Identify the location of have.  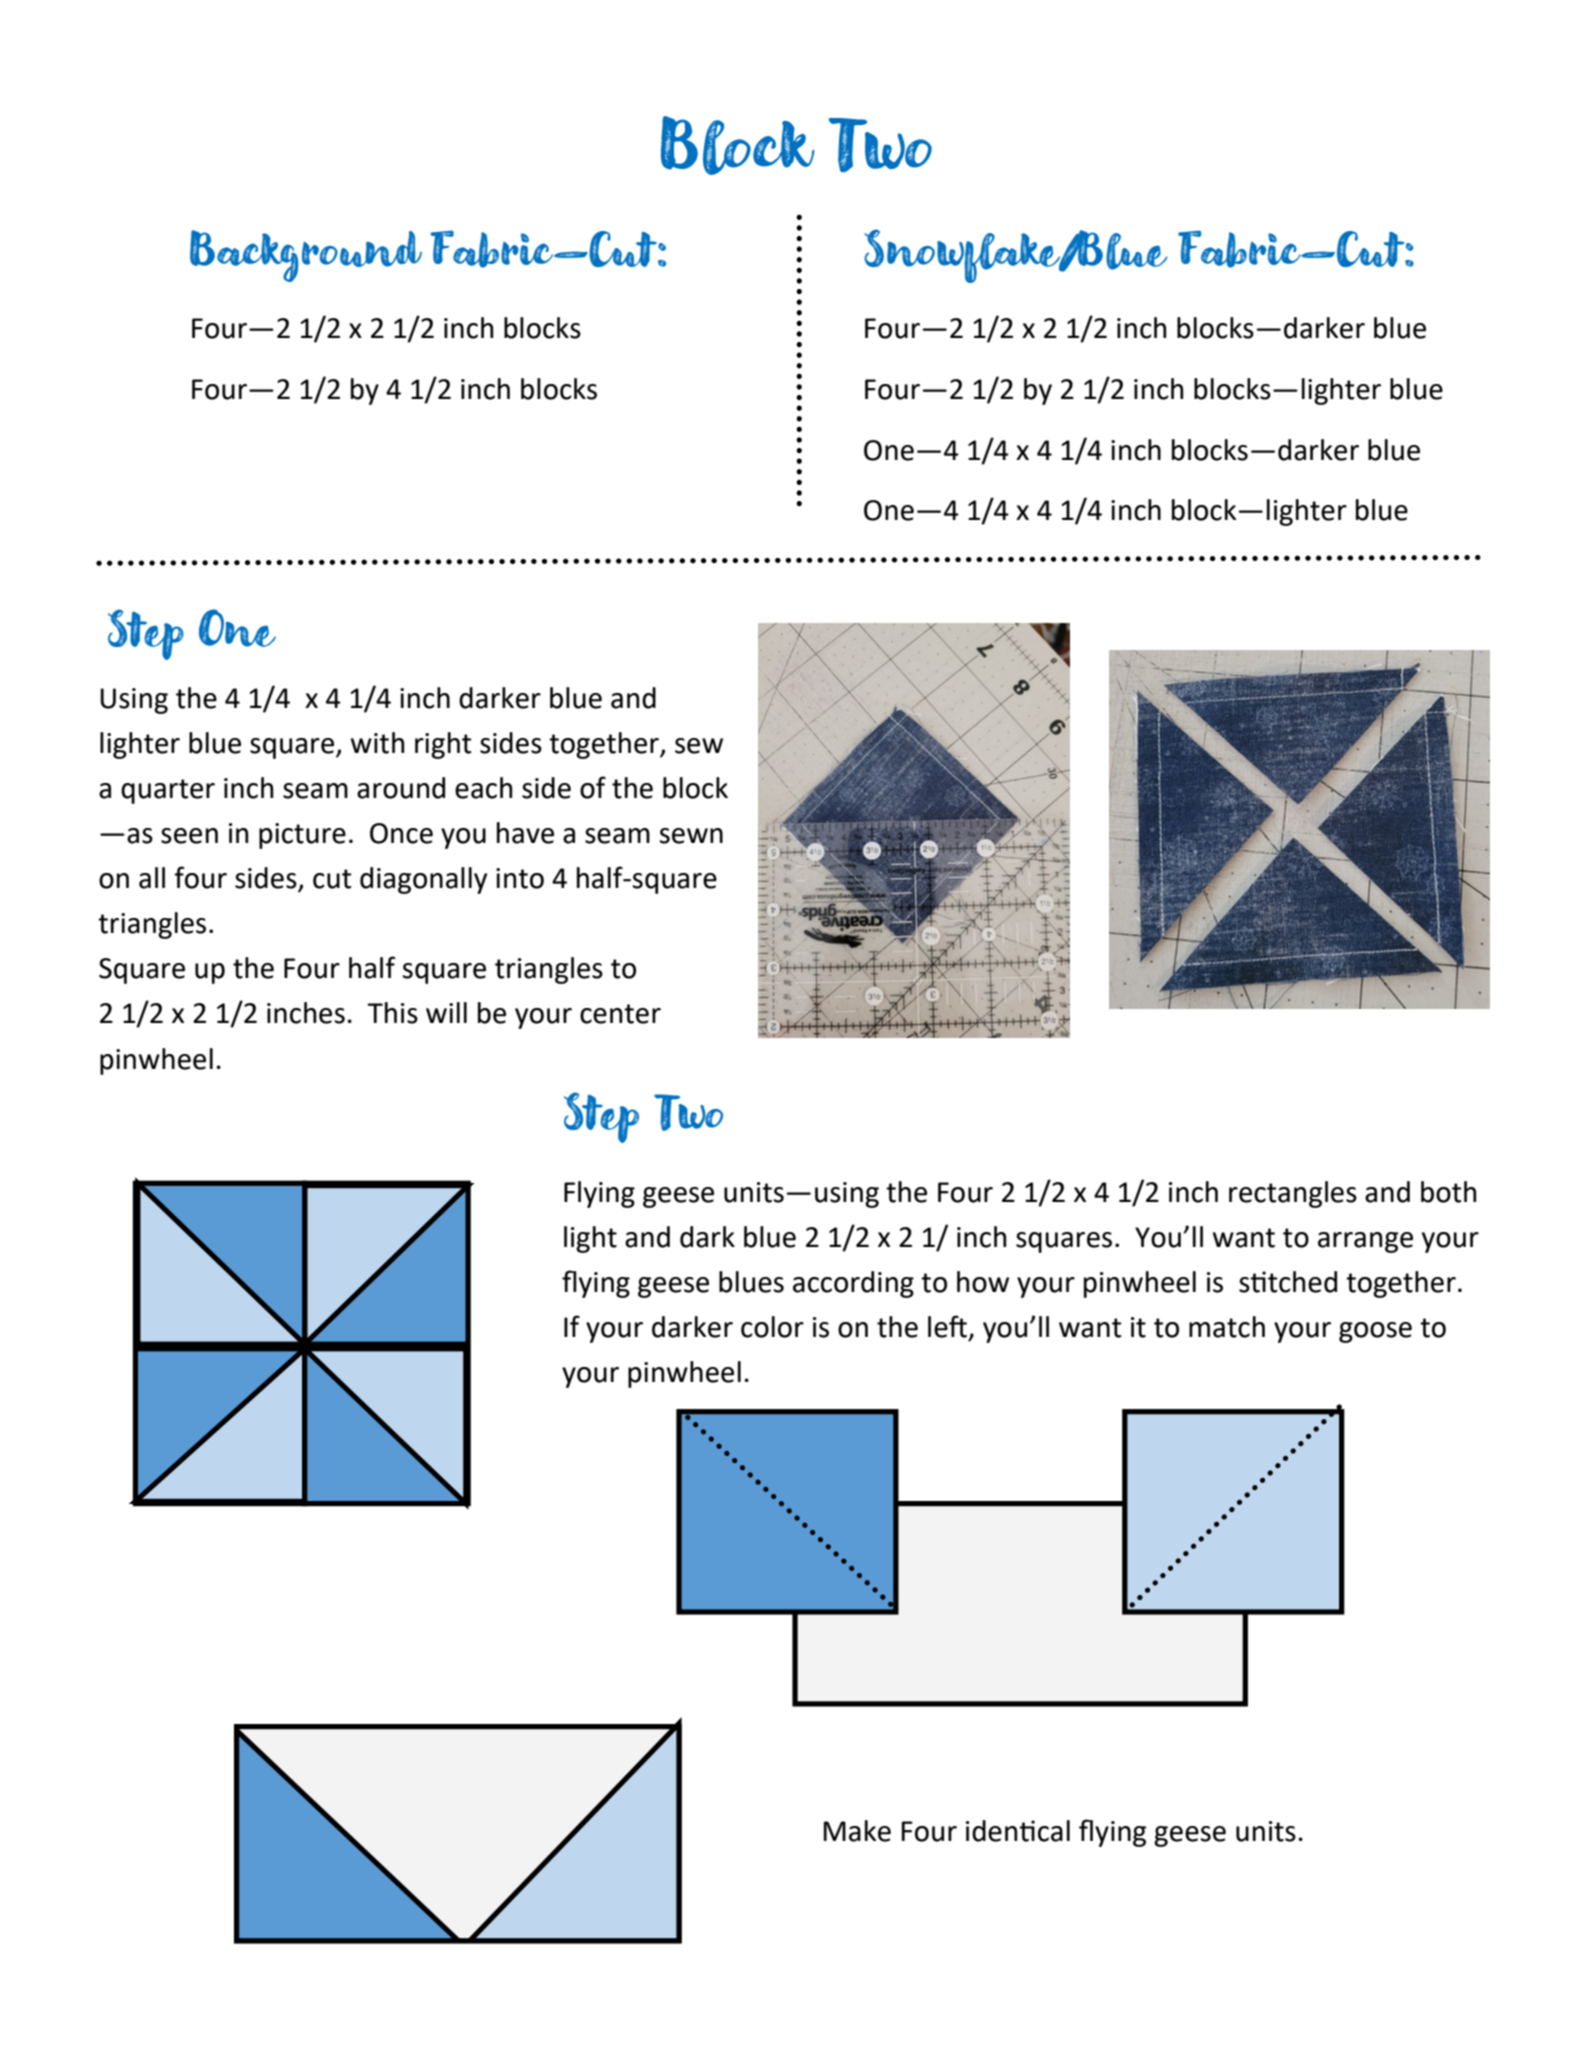
(525, 833).
